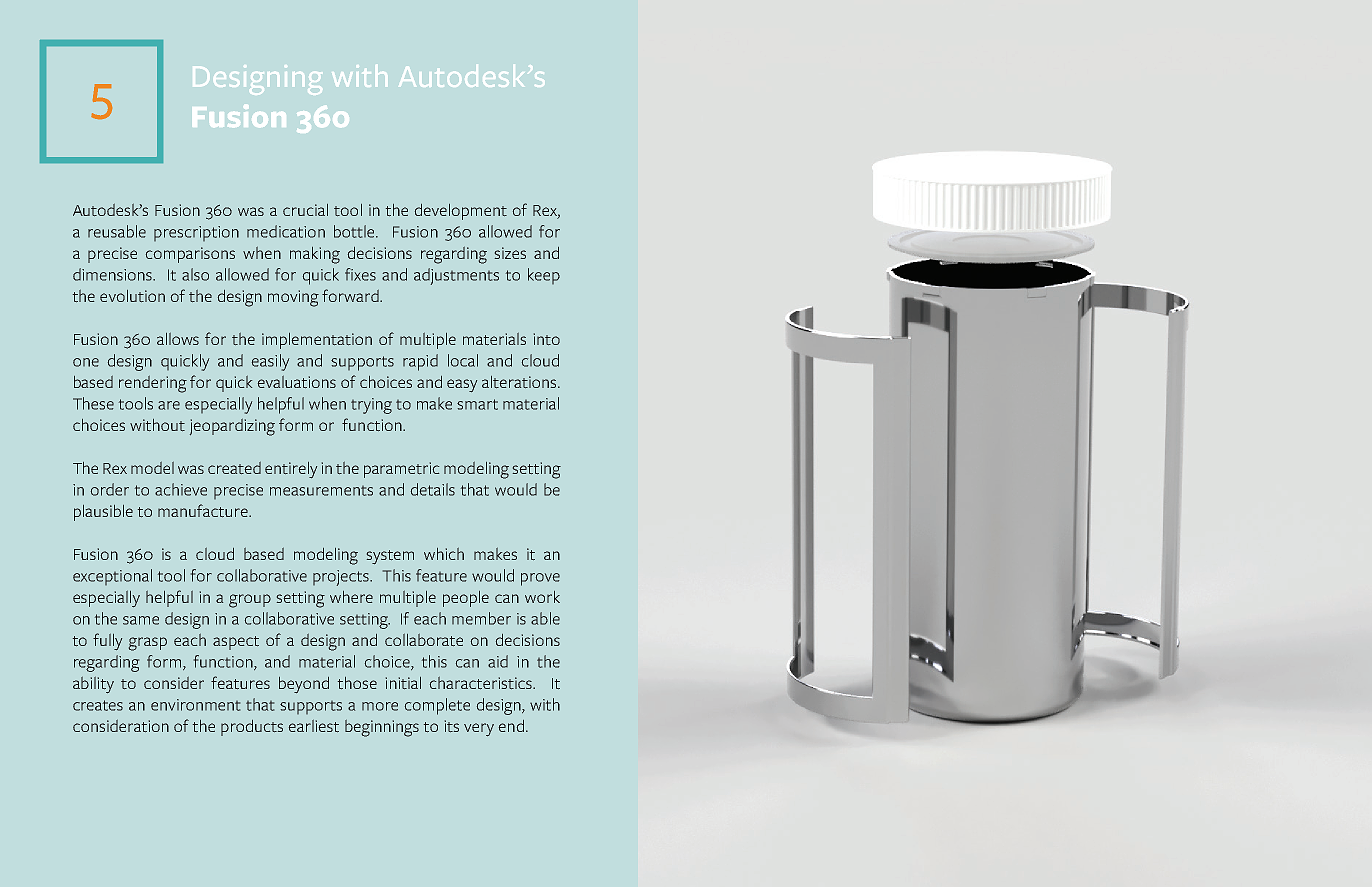 Image resolution: width=1372 pixels, height=887 pixels. Describe the element at coordinates (305, 210) in the image. I see `crucial` at that location.
